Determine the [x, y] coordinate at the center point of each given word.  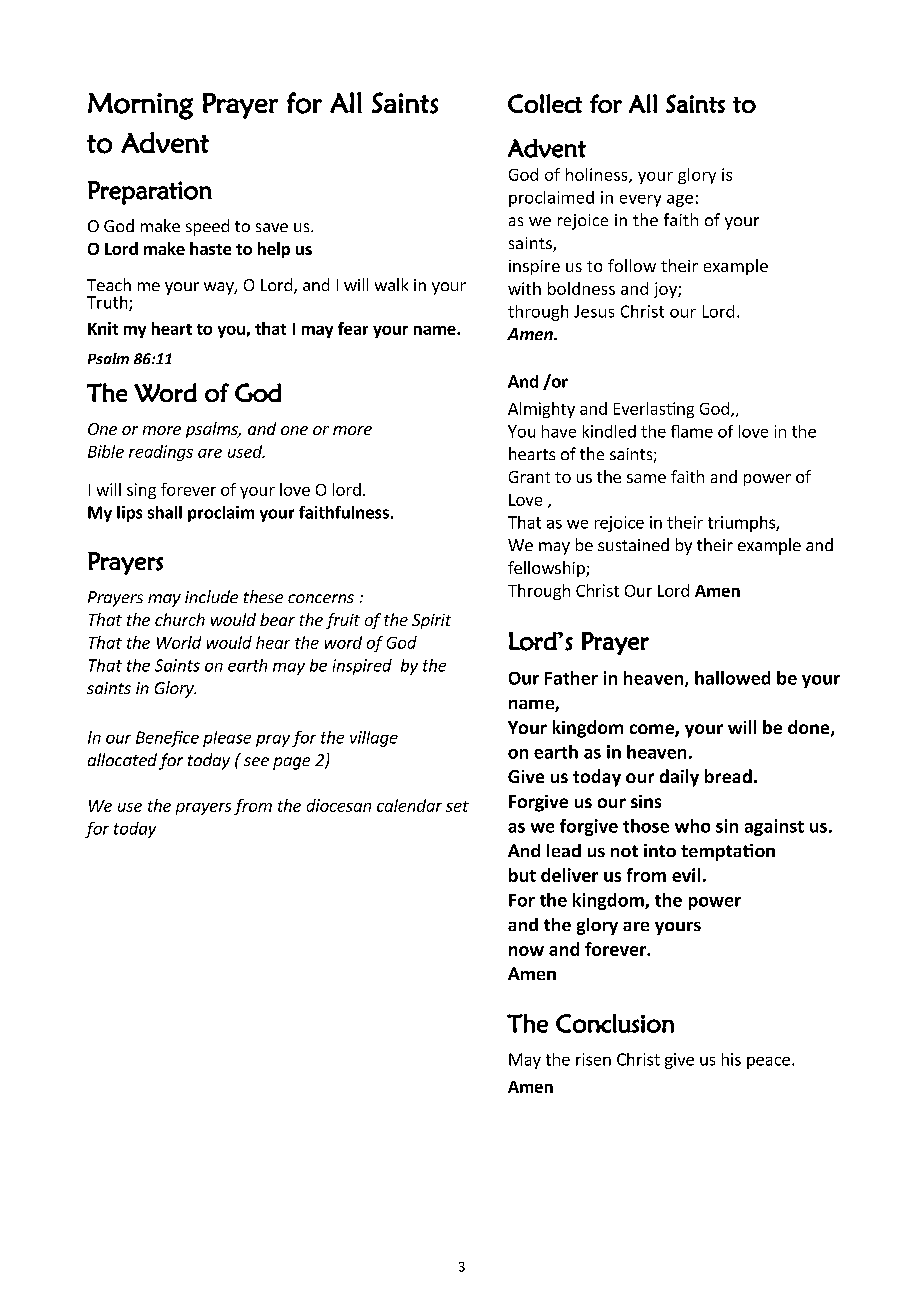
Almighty [541, 410]
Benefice [167, 739]
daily [679, 778]
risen [593, 1059]
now [526, 951]
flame [692, 431]
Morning [140, 106]
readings [161, 453]
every [640, 201]
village [374, 739]
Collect [545, 103]
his [731, 1059]
